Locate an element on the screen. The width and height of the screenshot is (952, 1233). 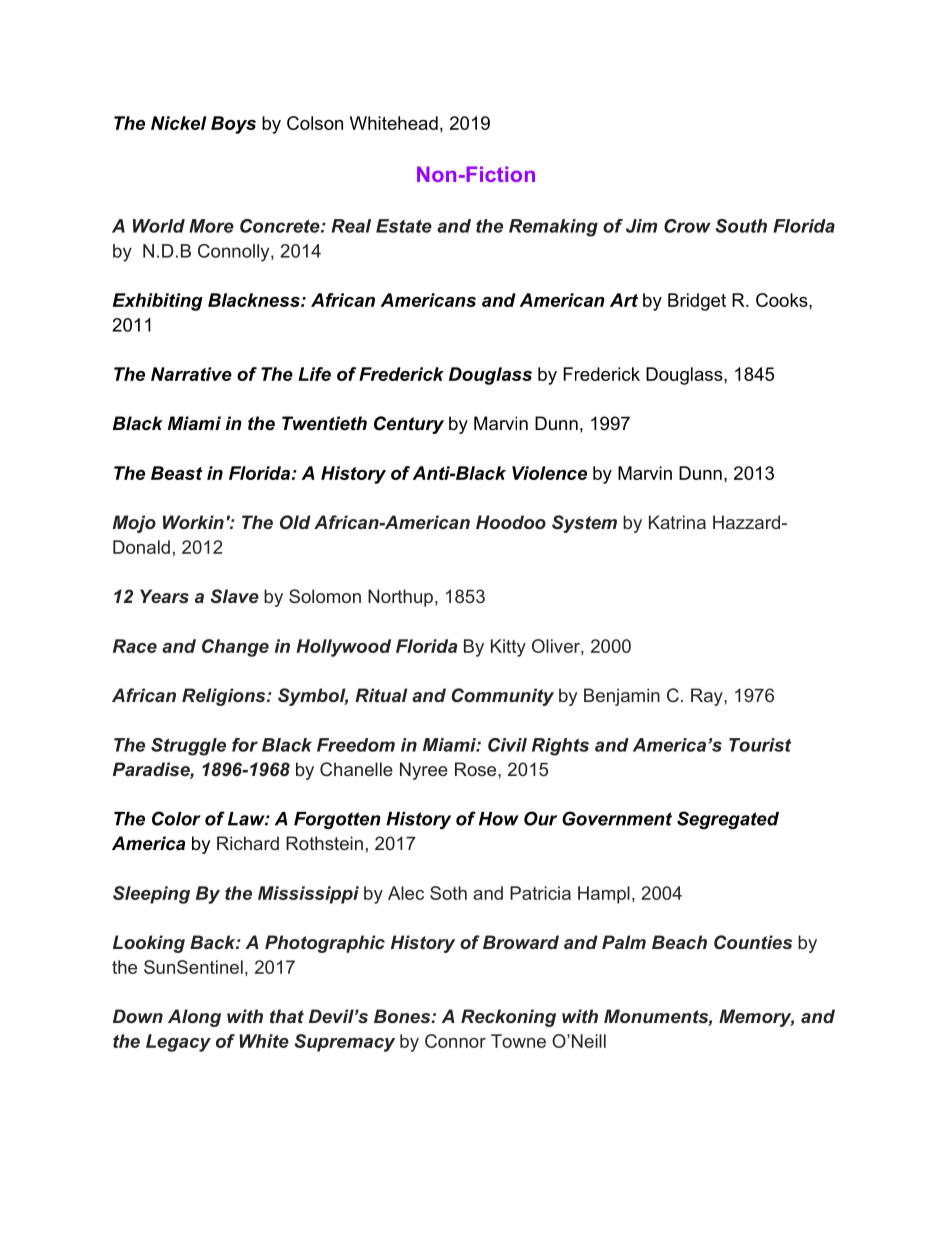
Century is located at coordinates (409, 425).
